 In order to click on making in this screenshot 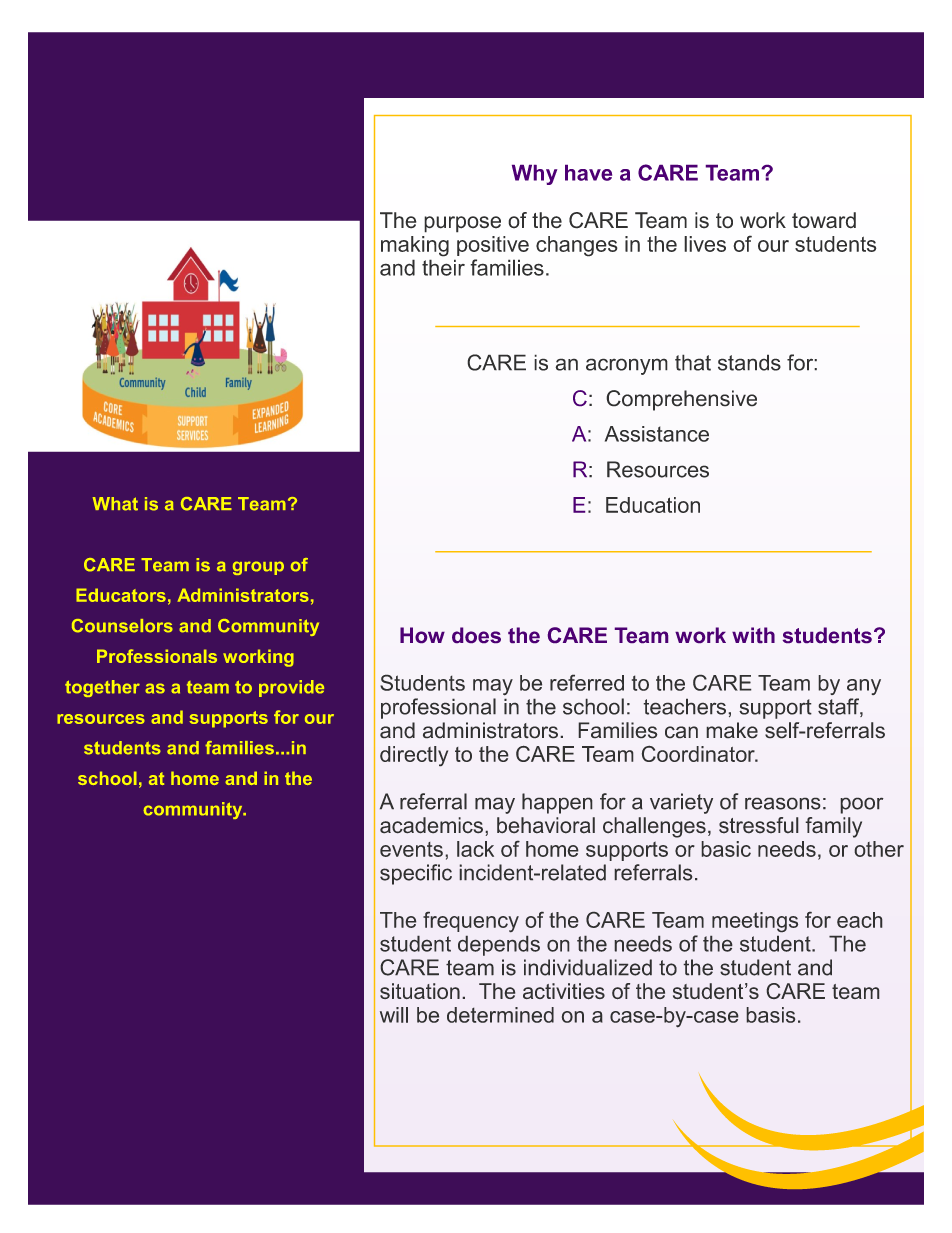, I will do `click(415, 246)`.
